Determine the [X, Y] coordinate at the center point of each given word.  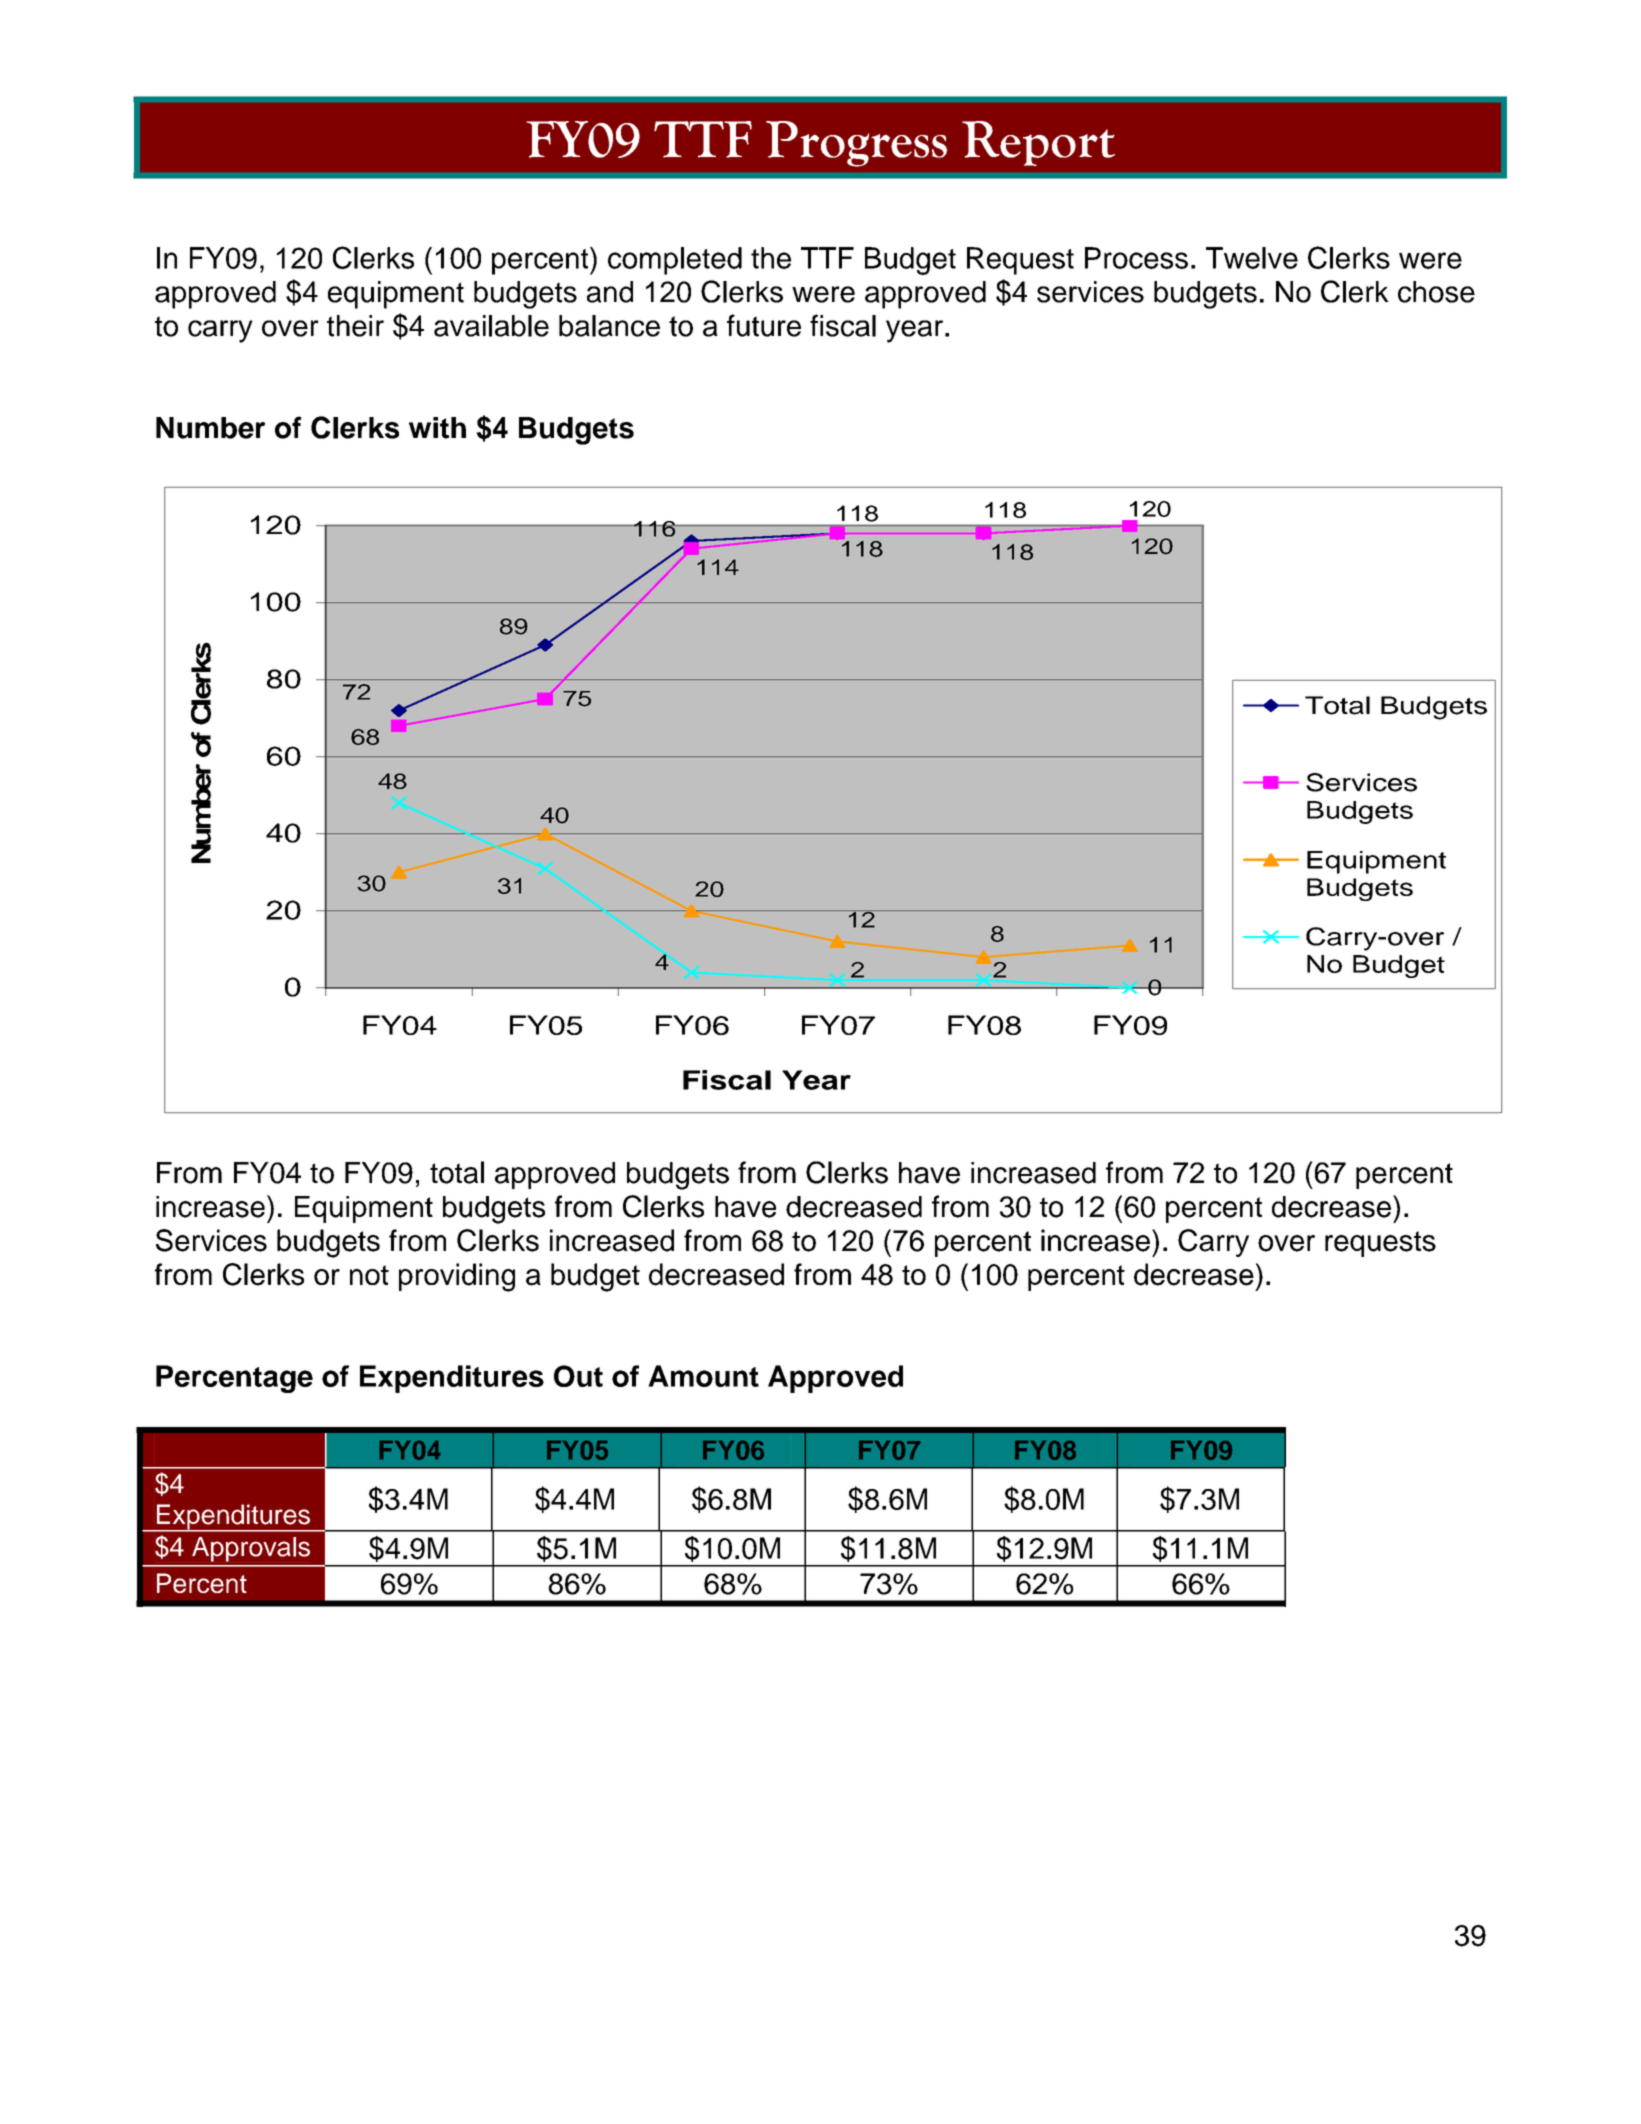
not [369, 1275]
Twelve [1252, 258]
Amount [703, 1376]
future [764, 325]
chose [1436, 292]
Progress [856, 144]
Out [578, 1376]
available [491, 326]
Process [1136, 258]
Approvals [251, 1549]
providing [457, 1277]
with [437, 428]
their [355, 326]
